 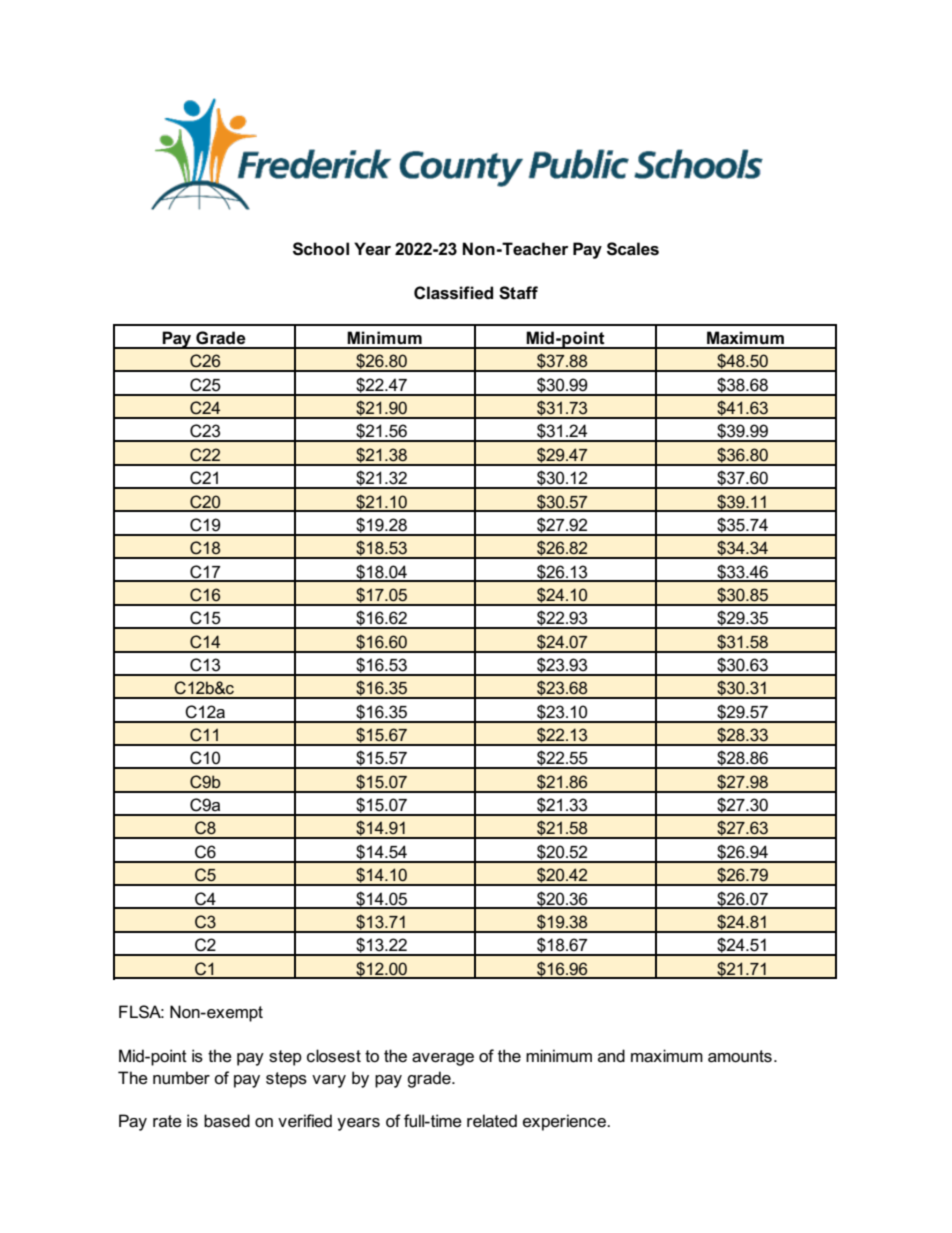 What do you see at coordinates (740, 1056) in the page?
I see `amounts` at bounding box center [740, 1056].
